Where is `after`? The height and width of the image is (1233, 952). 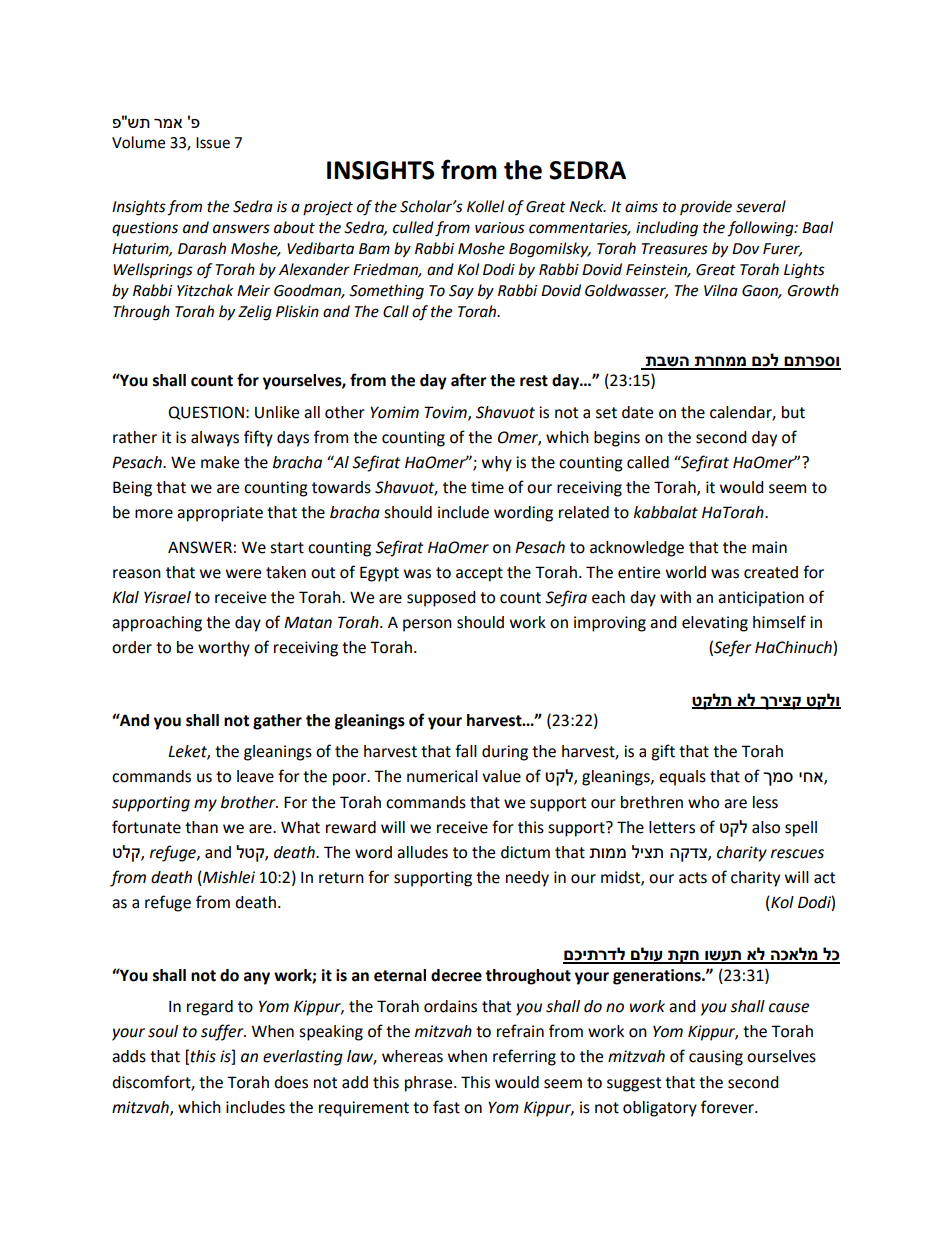
after is located at coordinates (469, 380).
